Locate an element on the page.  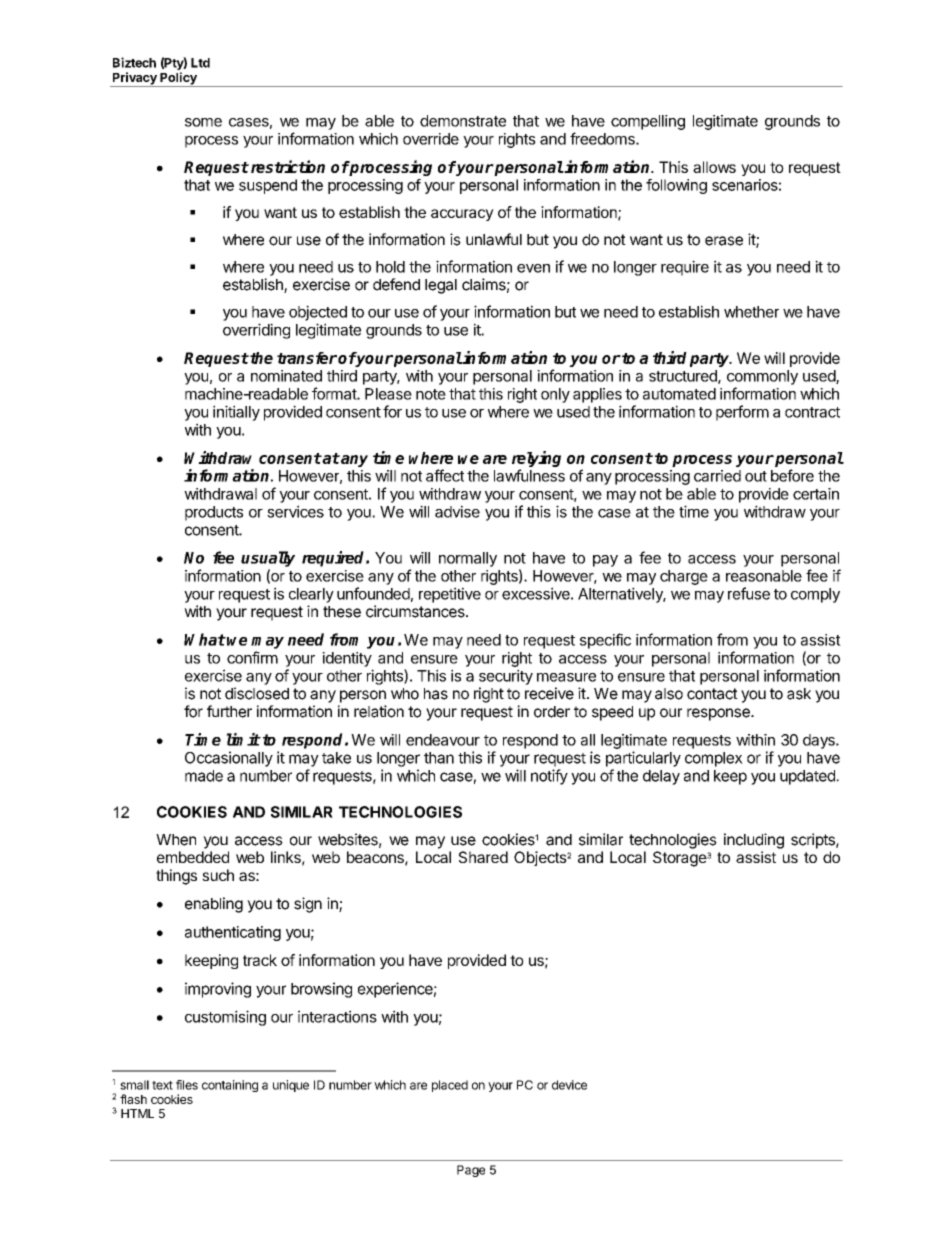
containing is located at coordinates (230, 1086).
